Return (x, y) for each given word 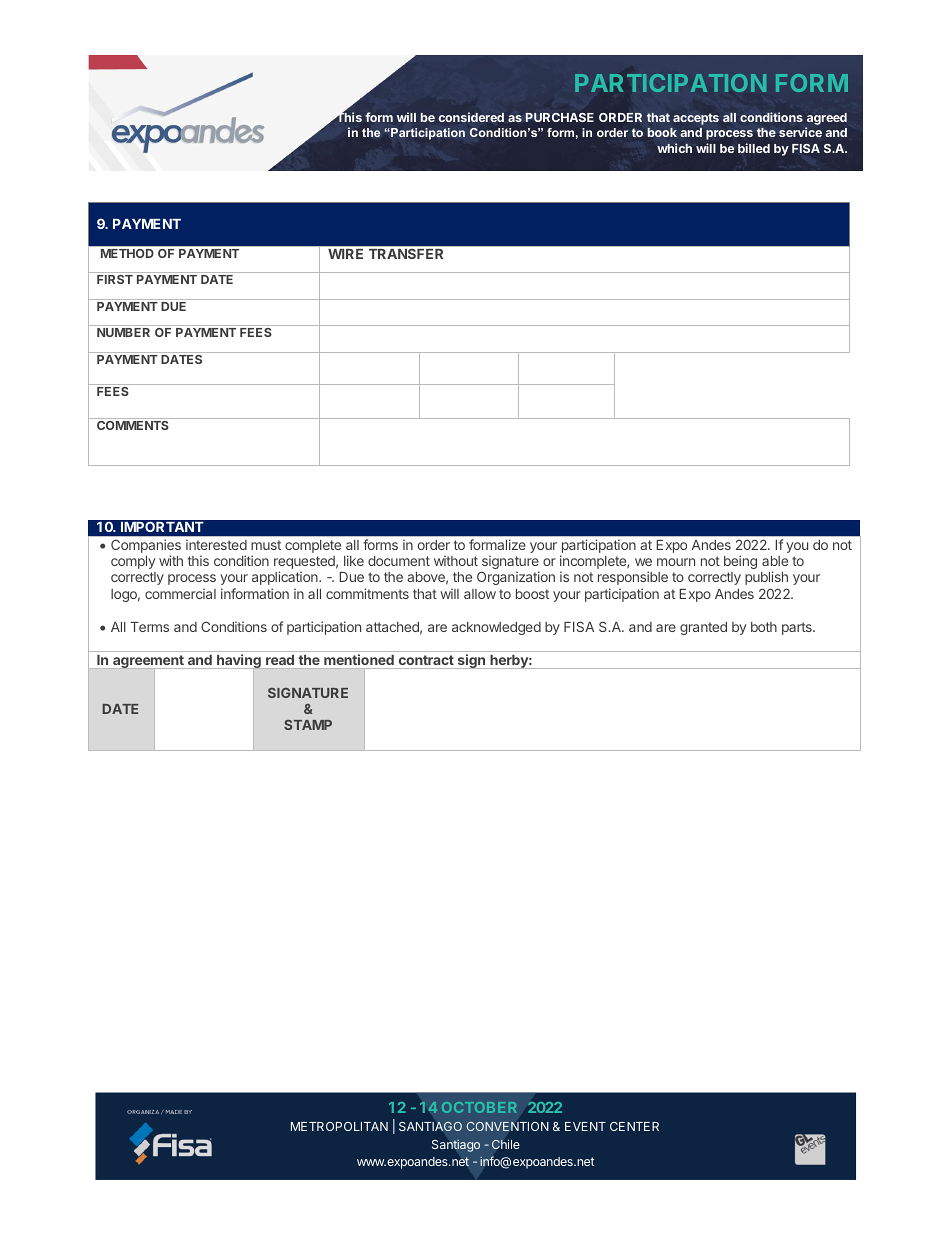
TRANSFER (406, 254)
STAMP (308, 725)
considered (471, 117)
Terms (149, 627)
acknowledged (496, 628)
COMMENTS (133, 425)
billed (754, 148)
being (740, 562)
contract (426, 660)
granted (703, 628)
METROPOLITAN (339, 1126)
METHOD (127, 253)
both (764, 627)
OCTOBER (479, 1107)
